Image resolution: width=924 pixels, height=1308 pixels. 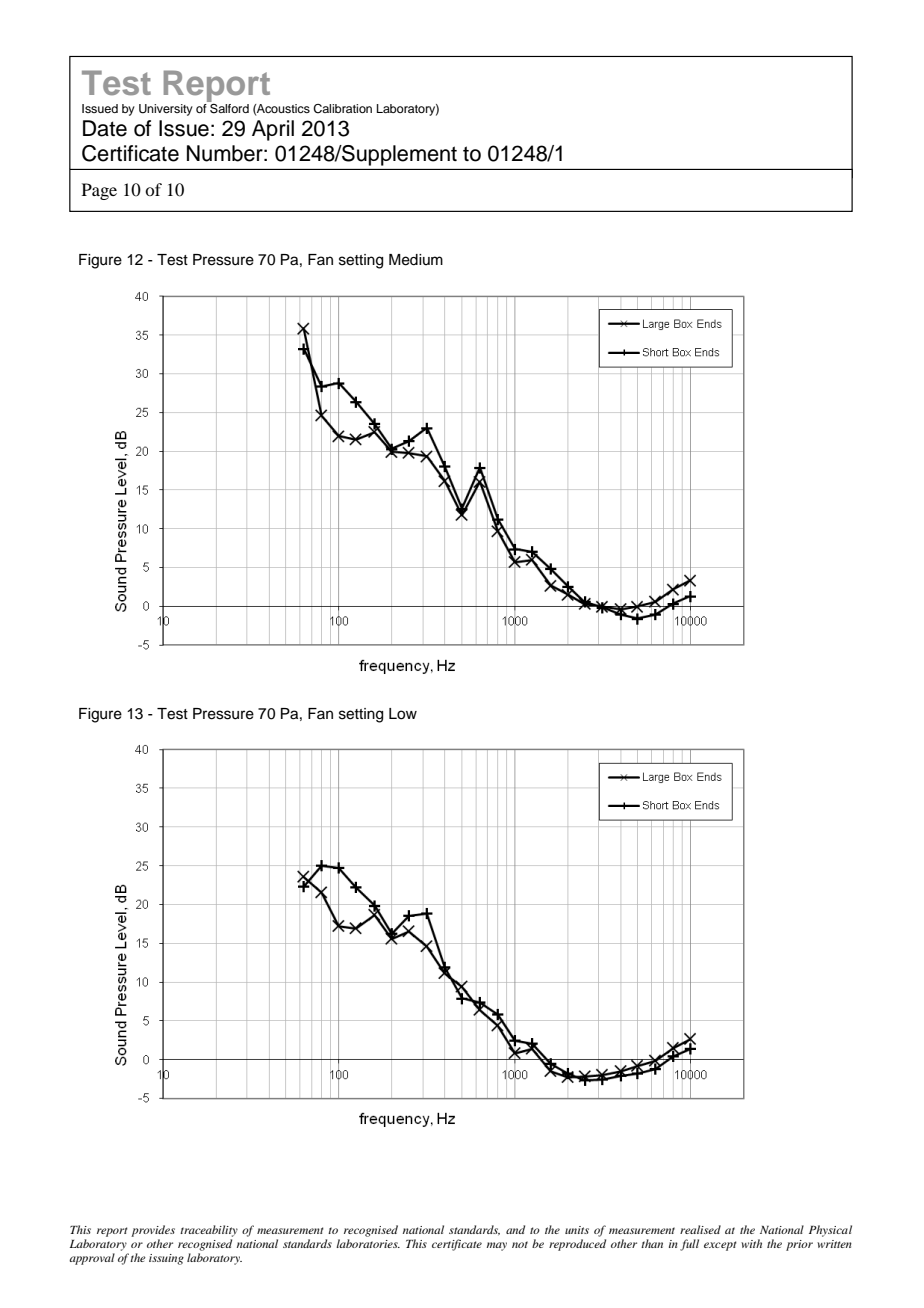 What do you see at coordinates (700, 1229) in the screenshot?
I see `realised` at bounding box center [700, 1229].
